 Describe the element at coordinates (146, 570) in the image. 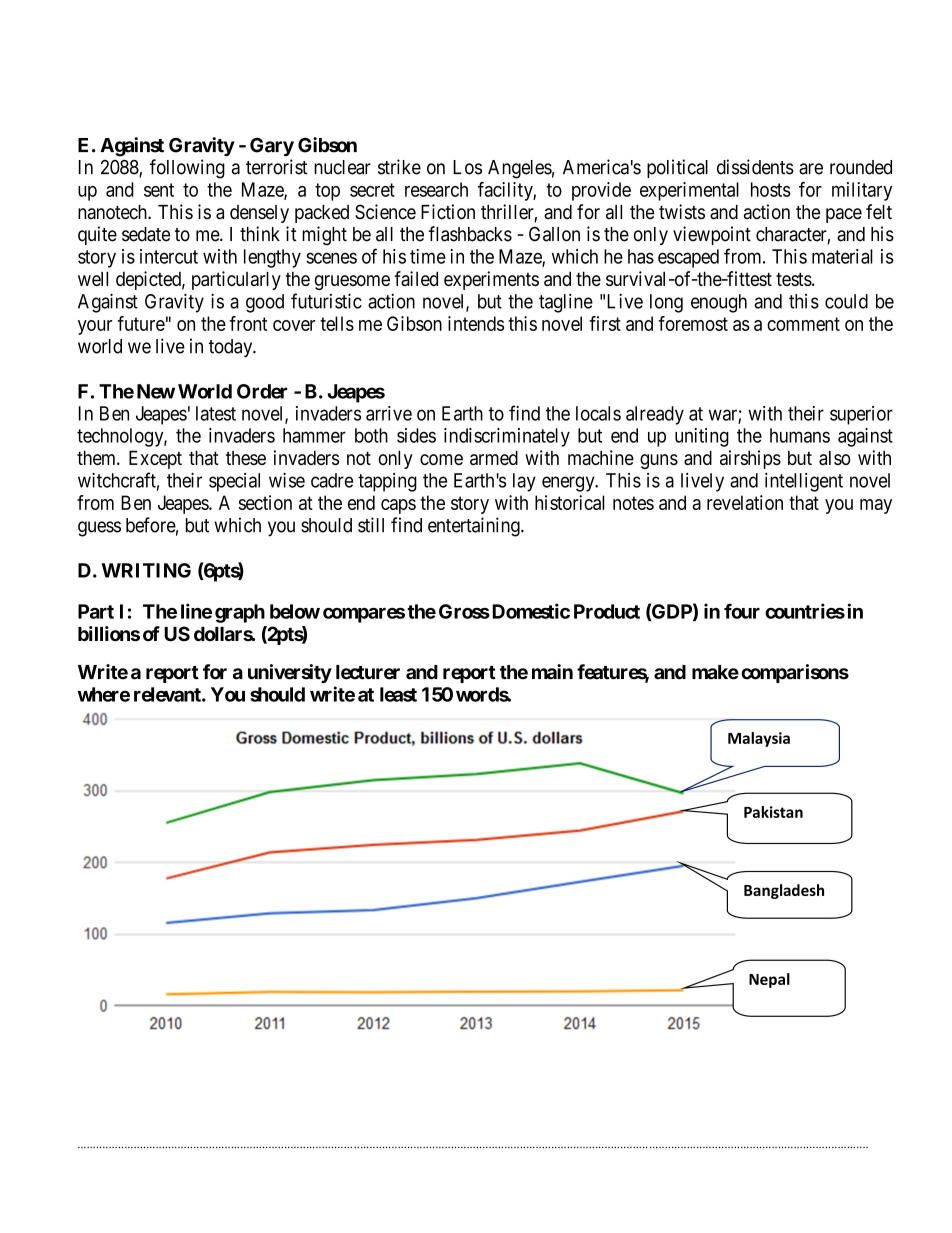

I see `WRITING` at that location.
